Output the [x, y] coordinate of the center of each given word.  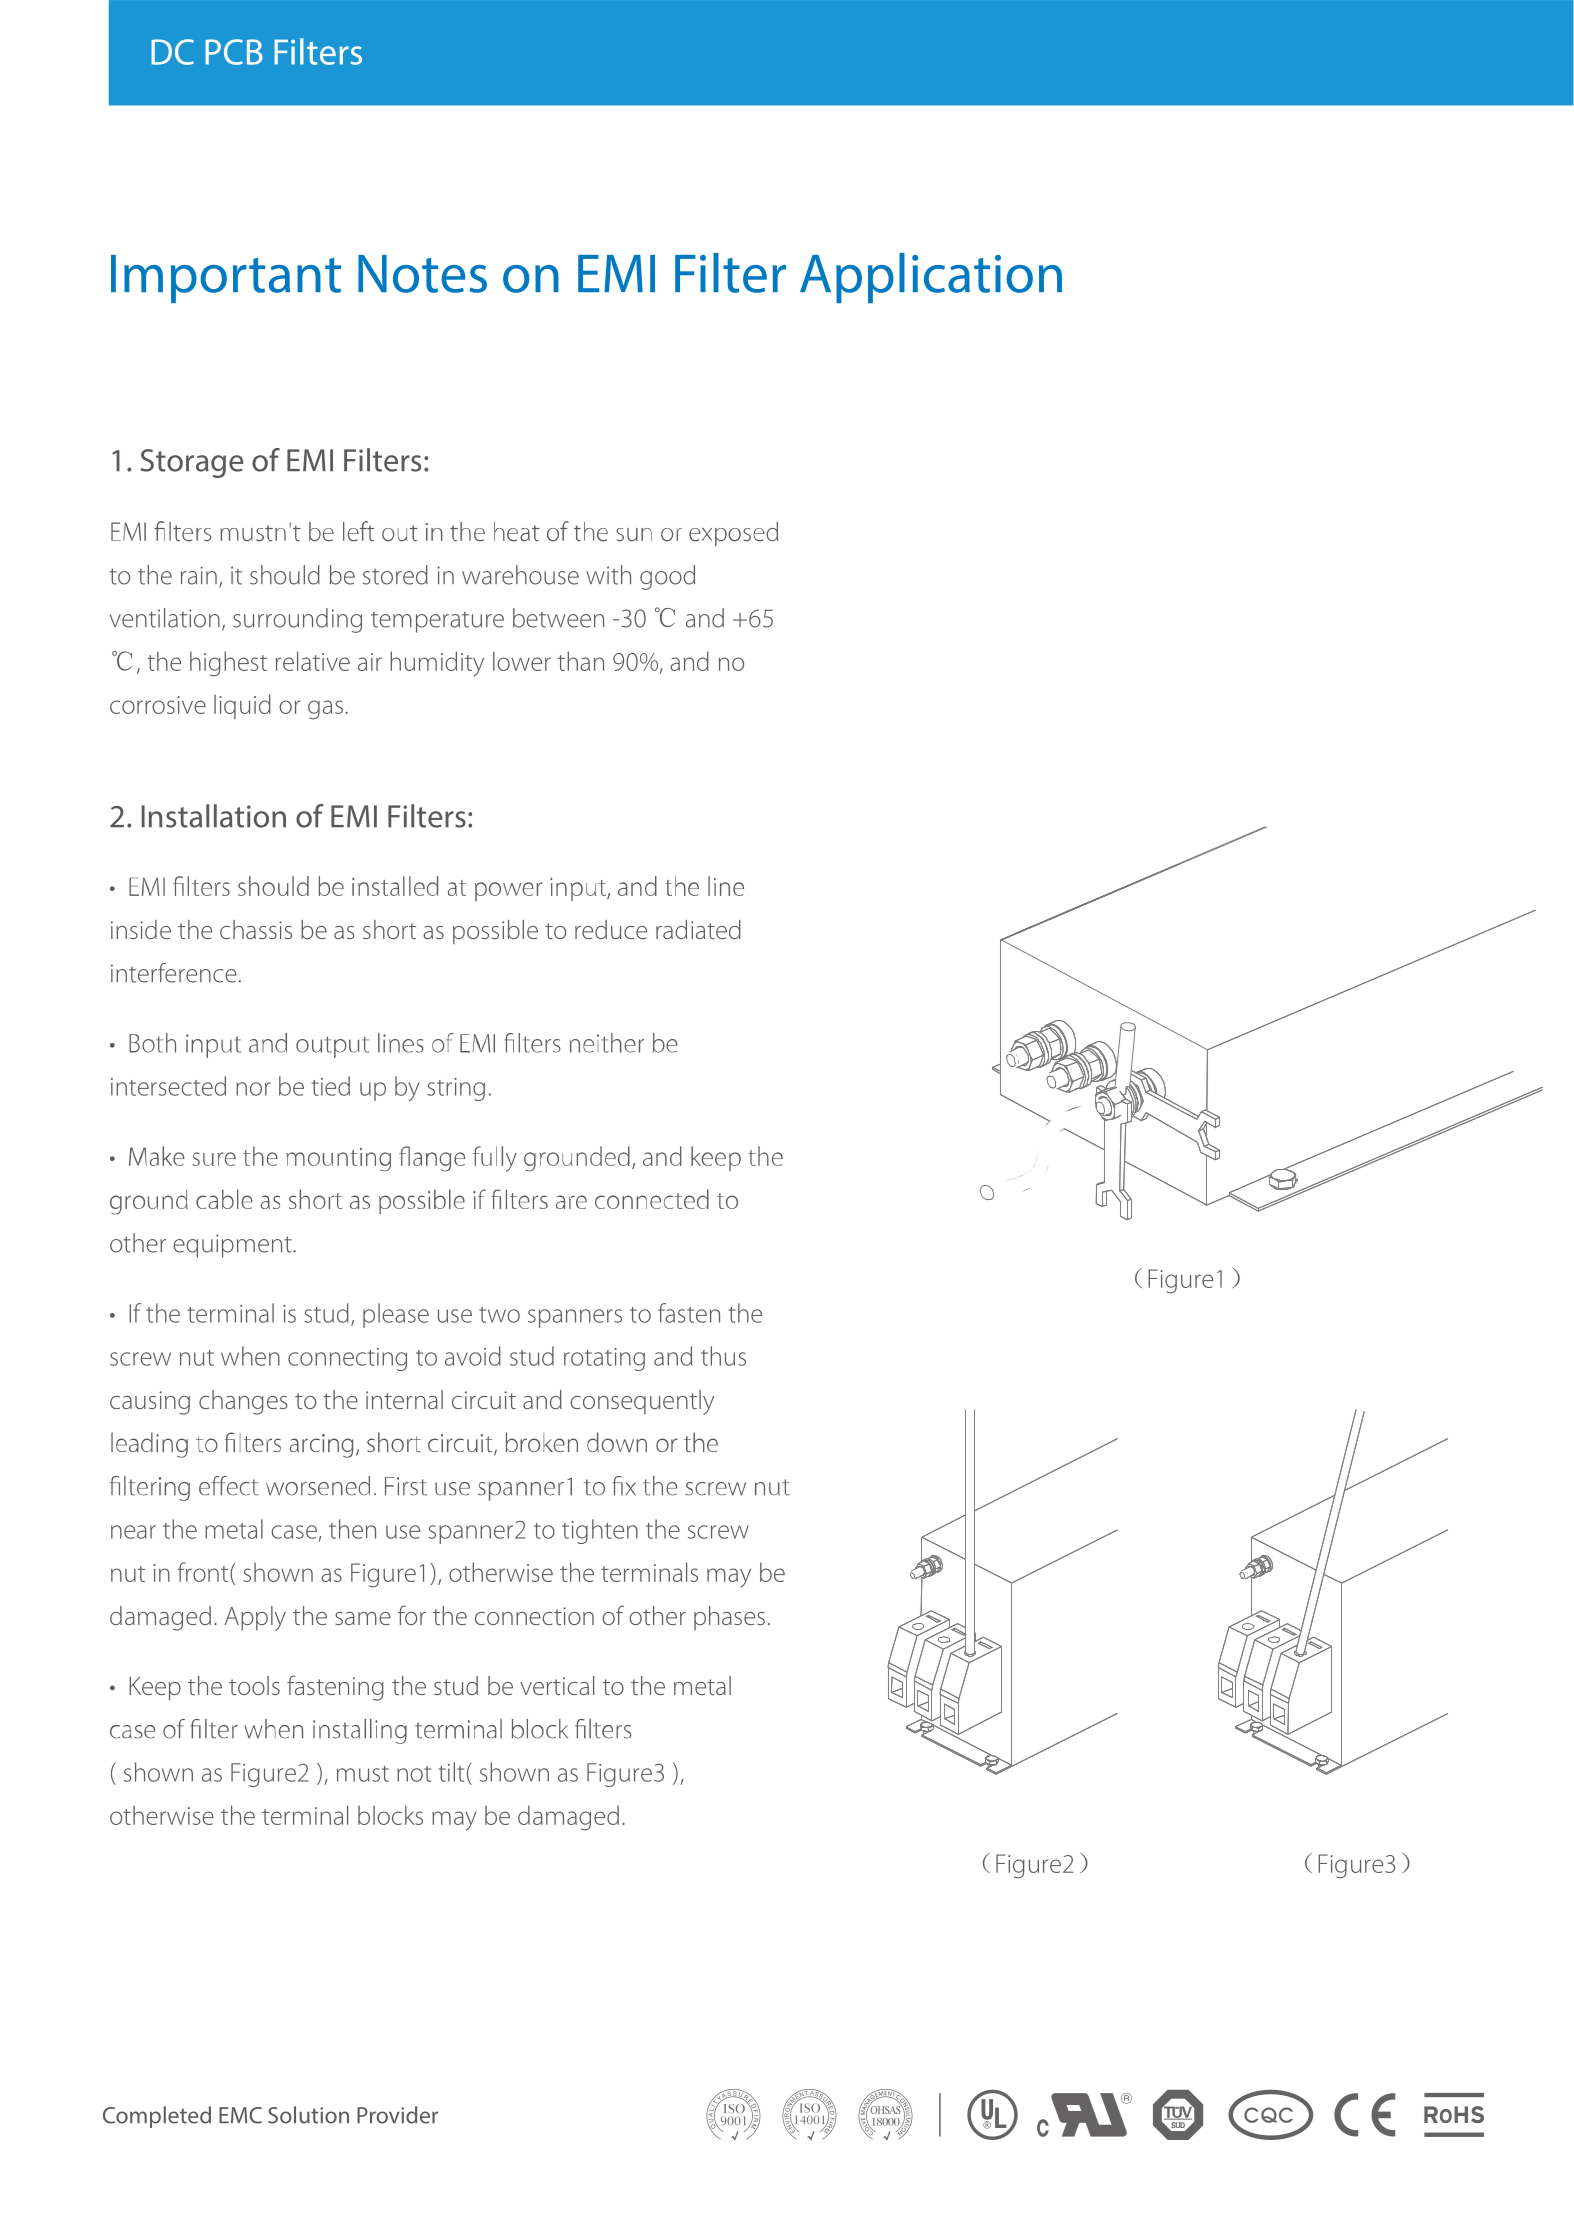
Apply [255, 1618]
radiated [698, 929]
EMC [240, 2115]
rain [199, 575]
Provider [397, 2115]
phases [729, 1618]
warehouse [520, 575]
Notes [422, 274]
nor [253, 1089]
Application [931, 278]
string [456, 1089]
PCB [234, 52]
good [667, 577]
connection [534, 1616]
